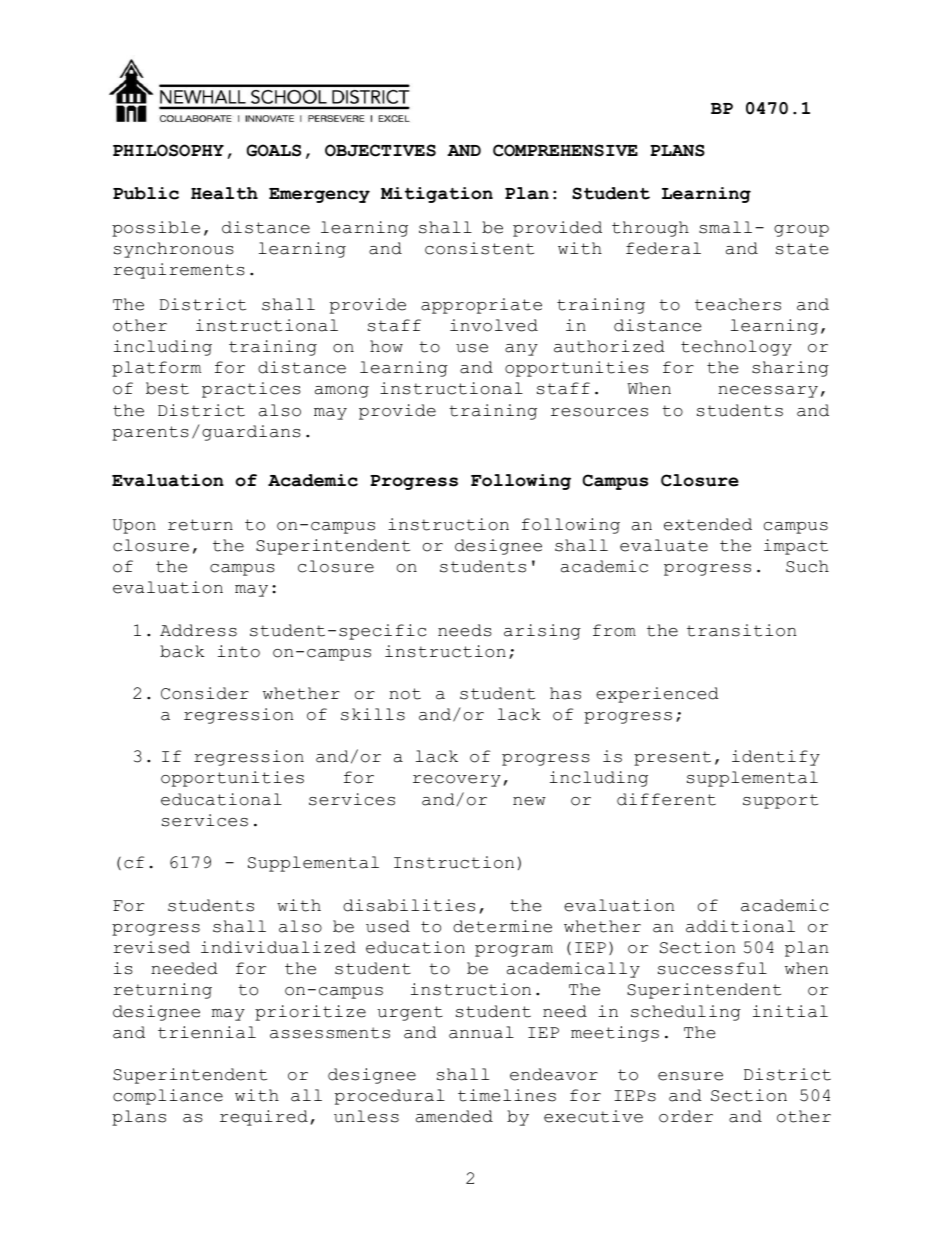 This screenshot has width=952, height=1233. What do you see at coordinates (251, 390) in the screenshot?
I see `practices` at bounding box center [251, 390].
